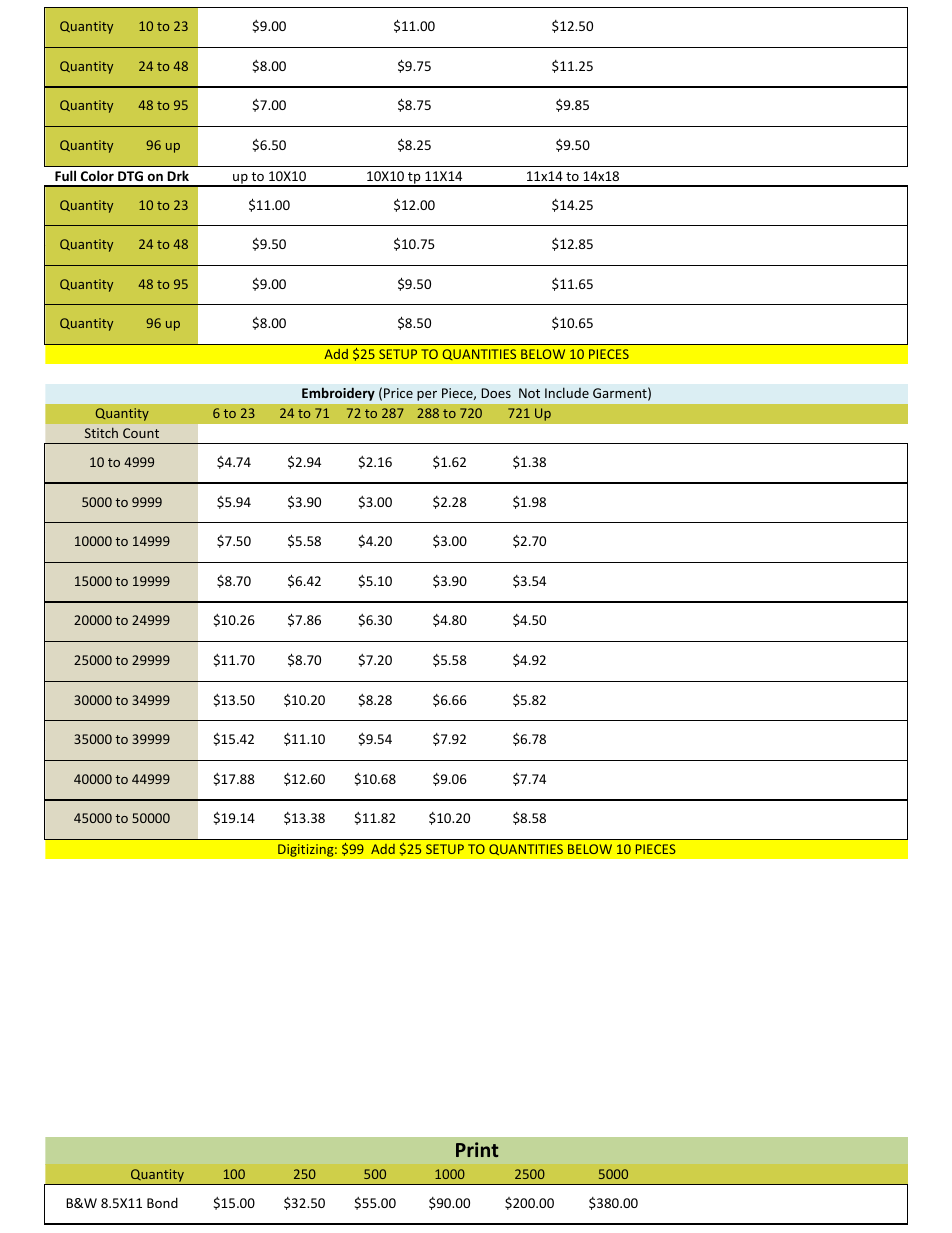 The image size is (952, 1233). I want to click on Not, so click(529, 393).
